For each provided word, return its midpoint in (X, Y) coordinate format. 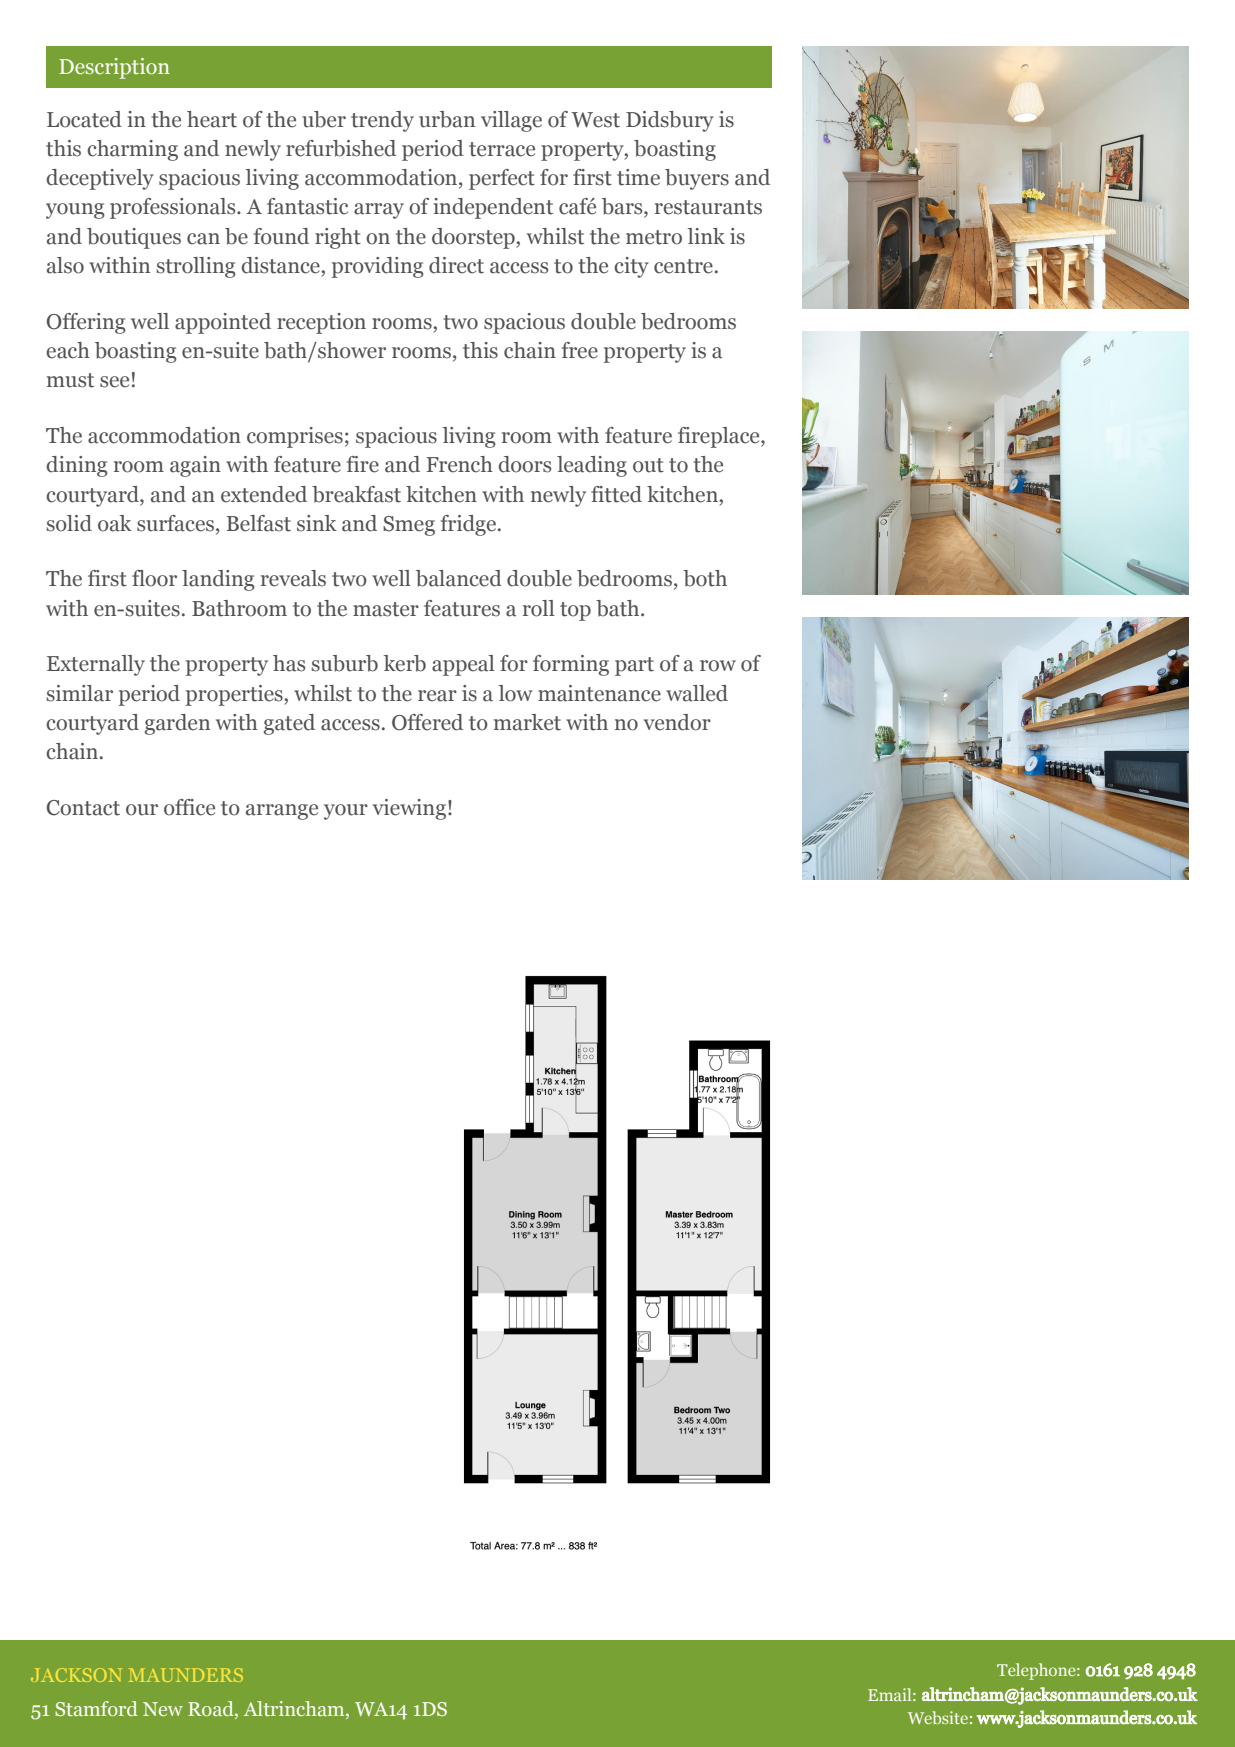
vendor (677, 722)
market (527, 722)
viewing (409, 809)
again (195, 466)
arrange (282, 812)
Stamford (96, 1708)
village (511, 121)
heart (212, 119)
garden (177, 724)
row (718, 666)
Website (938, 1717)
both (705, 578)
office (189, 807)
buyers (697, 179)
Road (212, 1710)
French (459, 464)
